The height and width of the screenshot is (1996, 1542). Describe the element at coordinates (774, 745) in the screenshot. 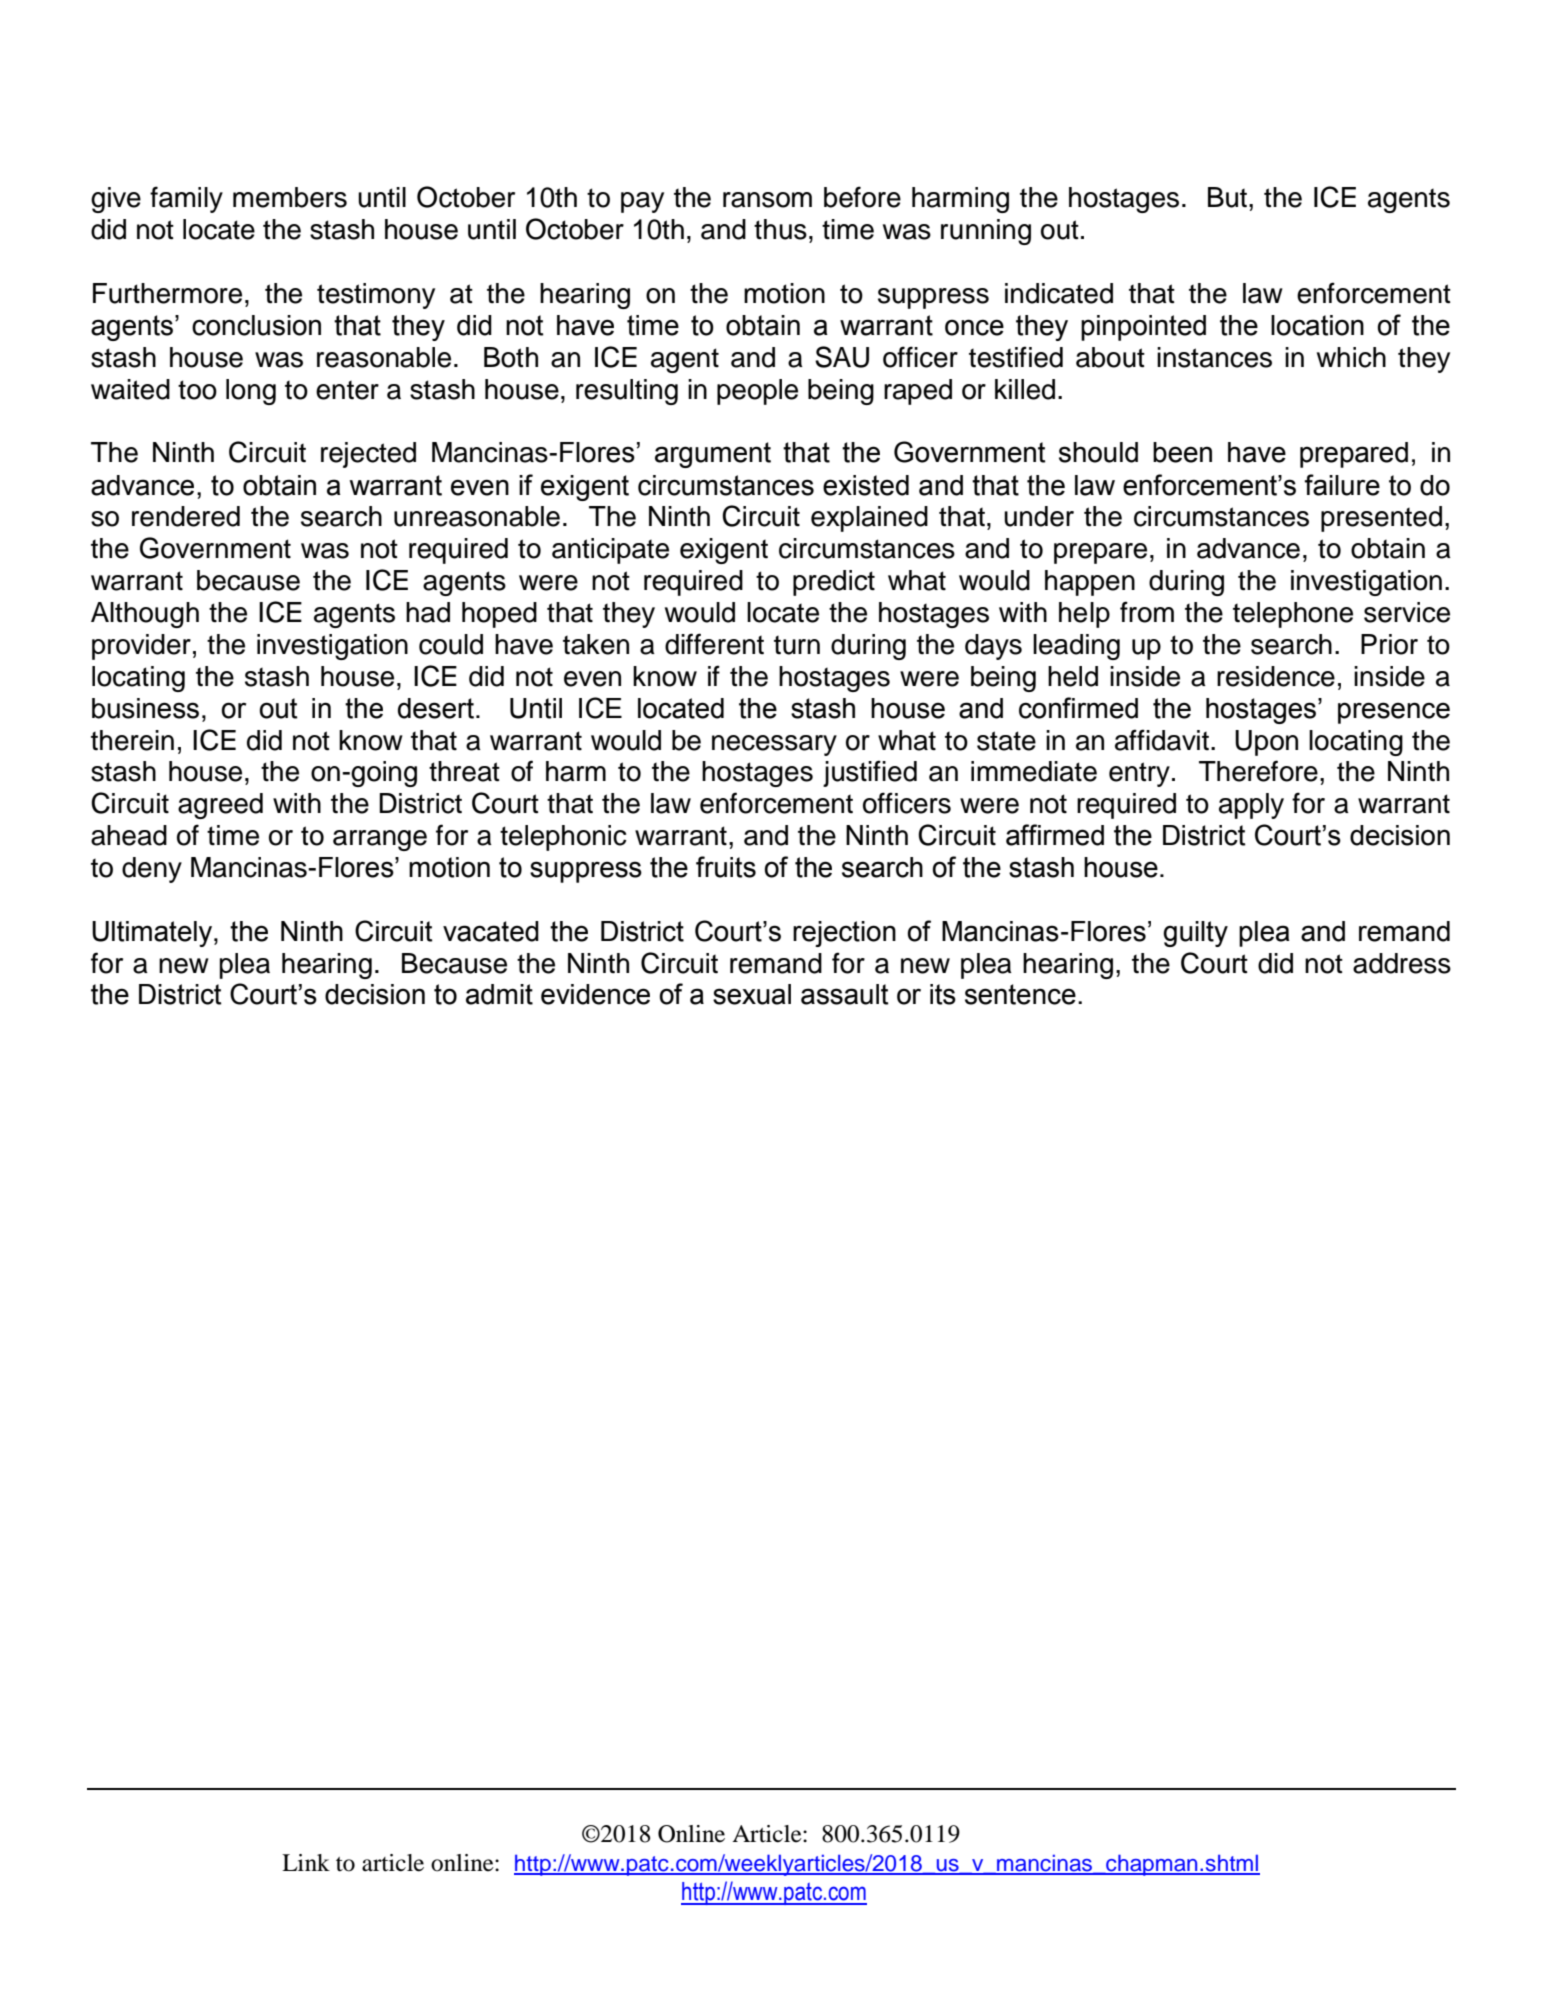

I see `necessary` at that location.
